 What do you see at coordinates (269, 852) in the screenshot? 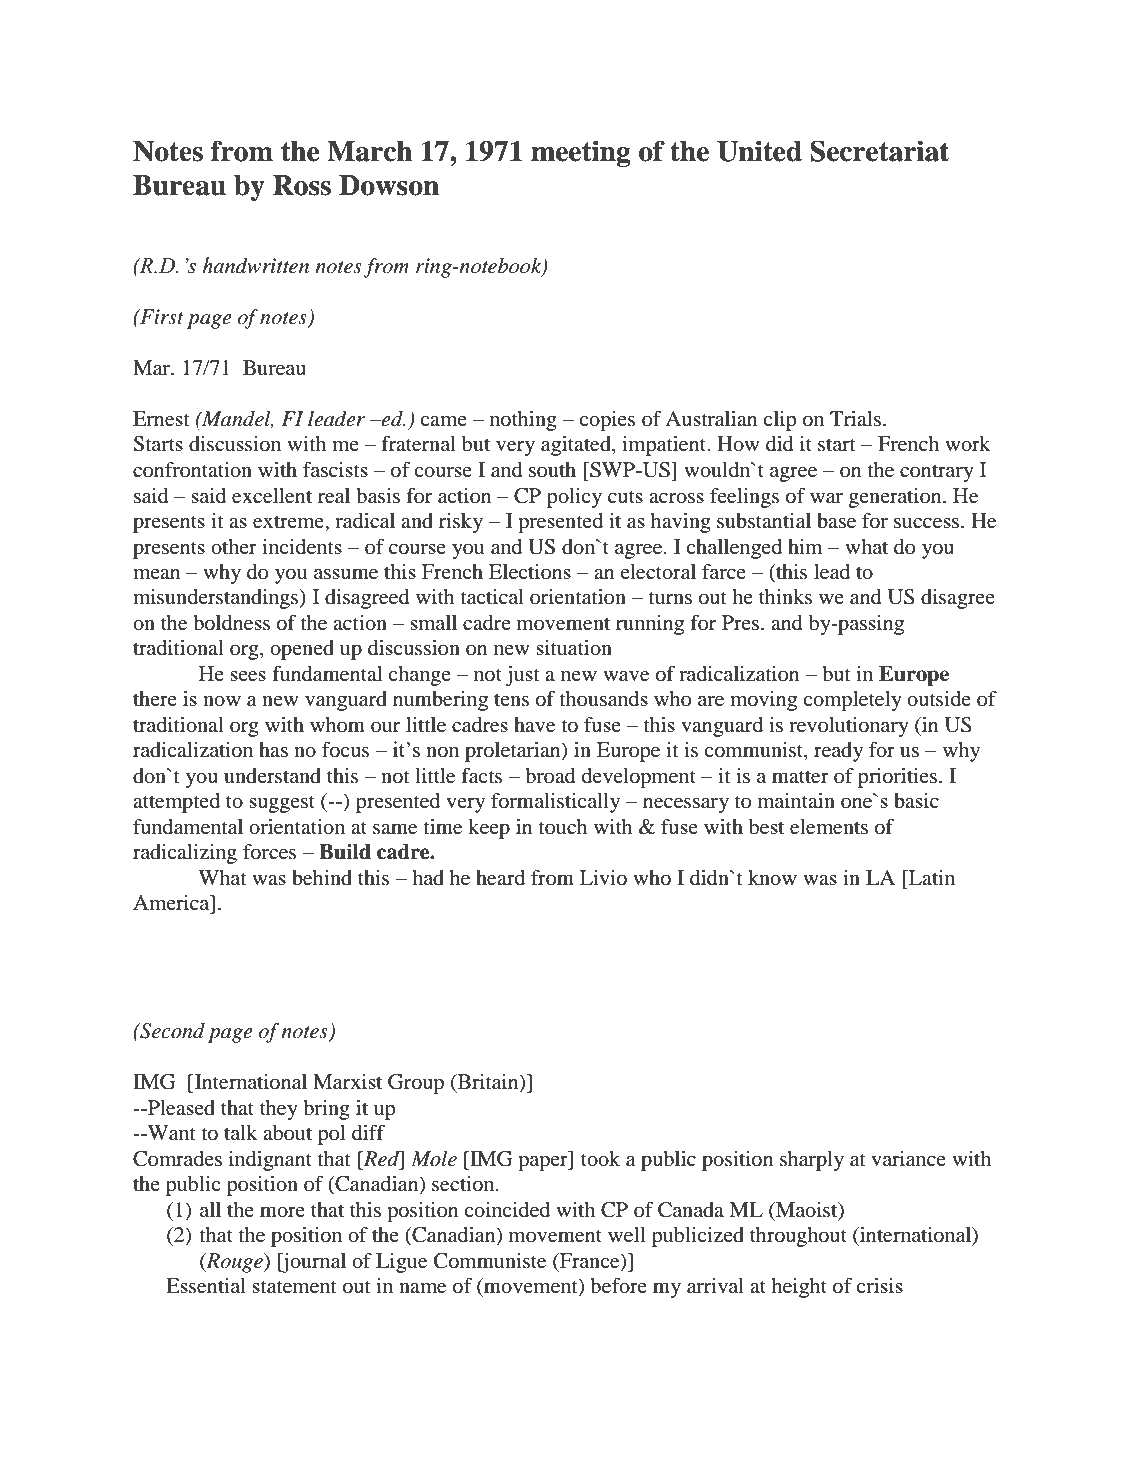
I see `forces` at bounding box center [269, 852].
